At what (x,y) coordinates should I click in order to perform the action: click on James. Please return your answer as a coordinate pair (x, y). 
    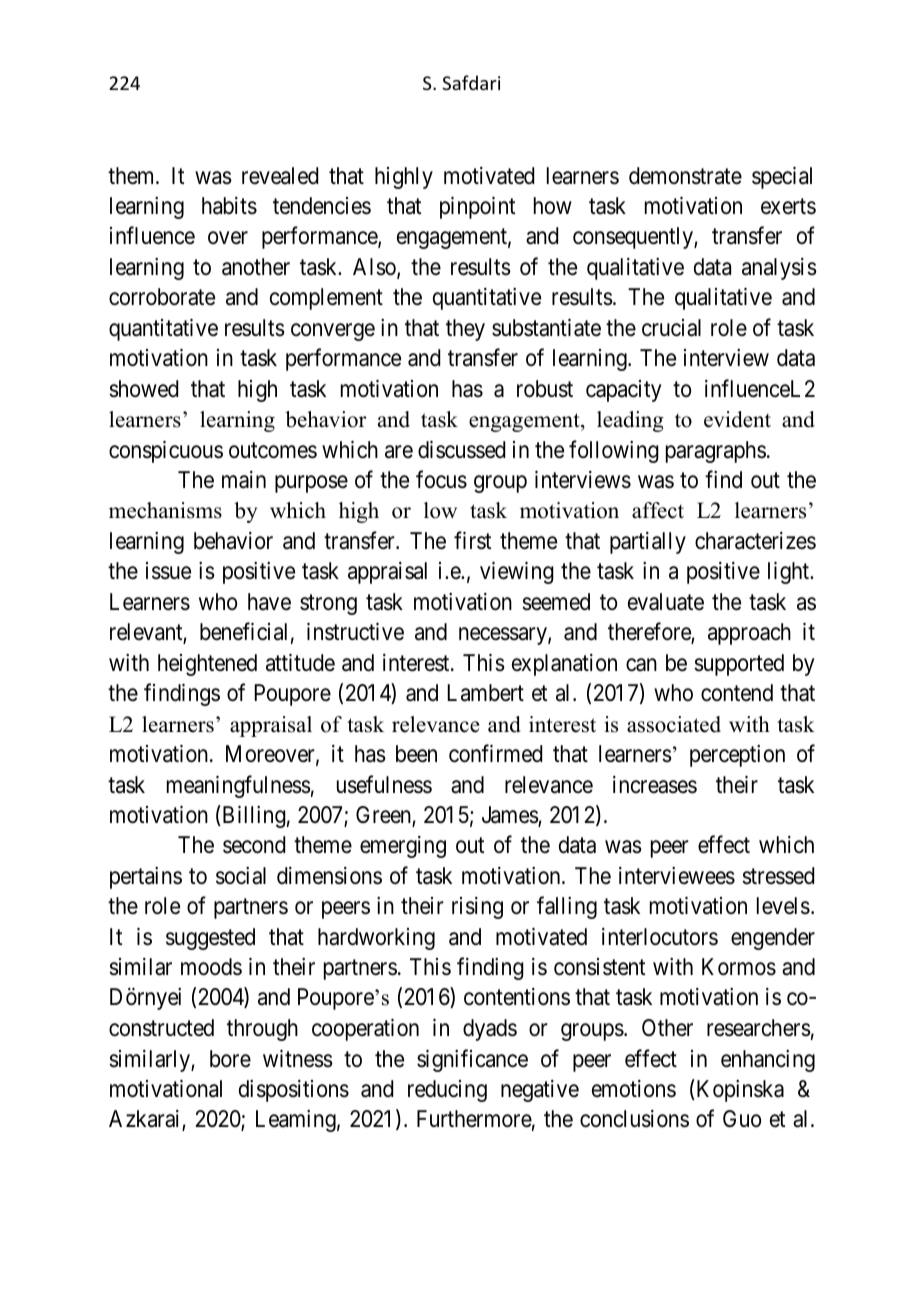
    Looking at the image, I should click on (510, 816).
